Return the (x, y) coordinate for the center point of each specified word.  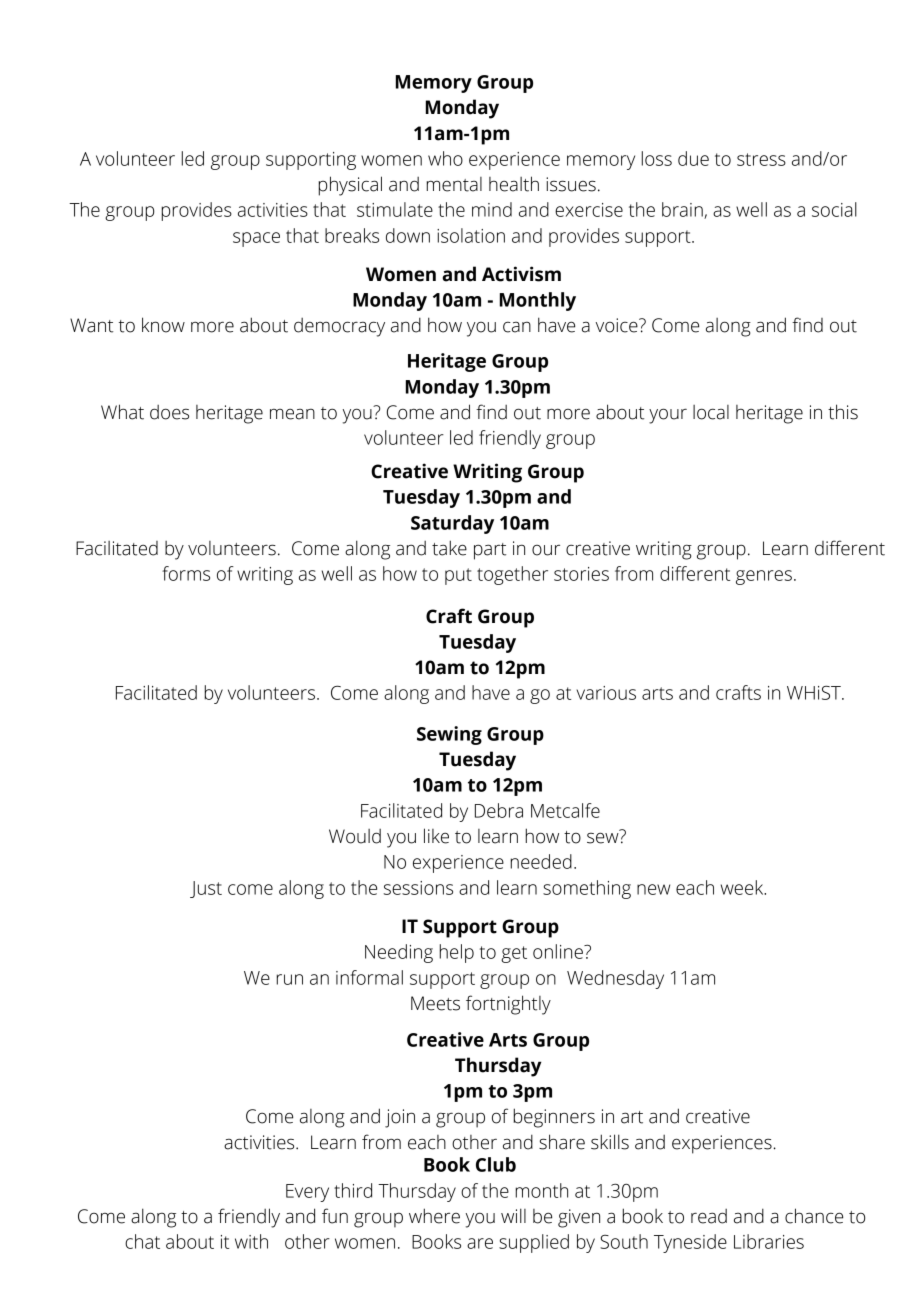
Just (206, 889)
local (711, 412)
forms (186, 573)
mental (454, 184)
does (169, 412)
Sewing (449, 735)
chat (142, 1241)
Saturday (452, 524)
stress (761, 159)
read (709, 1216)
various (606, 693)
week (743, 887)
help (456, 953)
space (256, 239)
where (434, 1216)
